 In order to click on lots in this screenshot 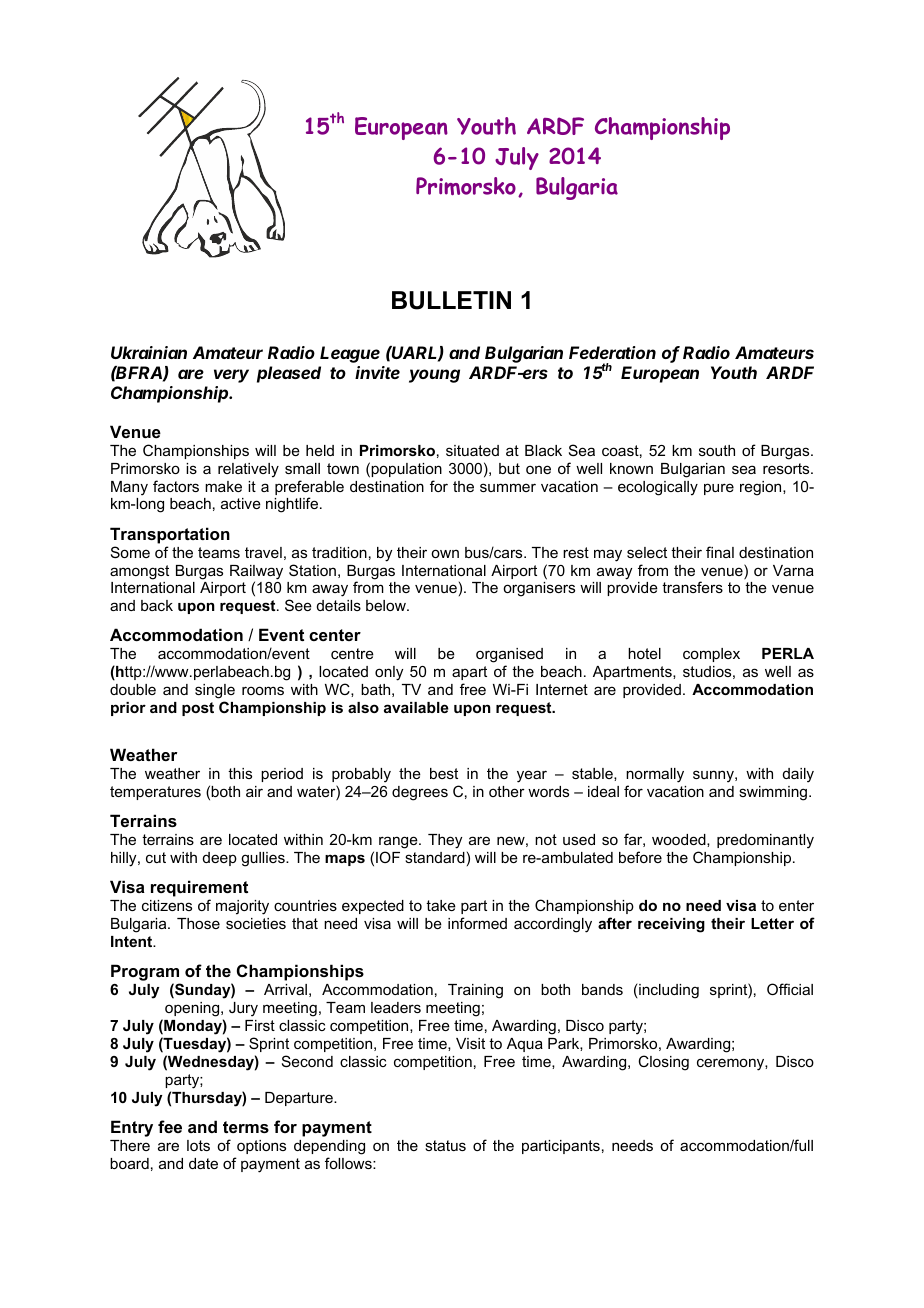, I will do `click(198, 1145)`.
